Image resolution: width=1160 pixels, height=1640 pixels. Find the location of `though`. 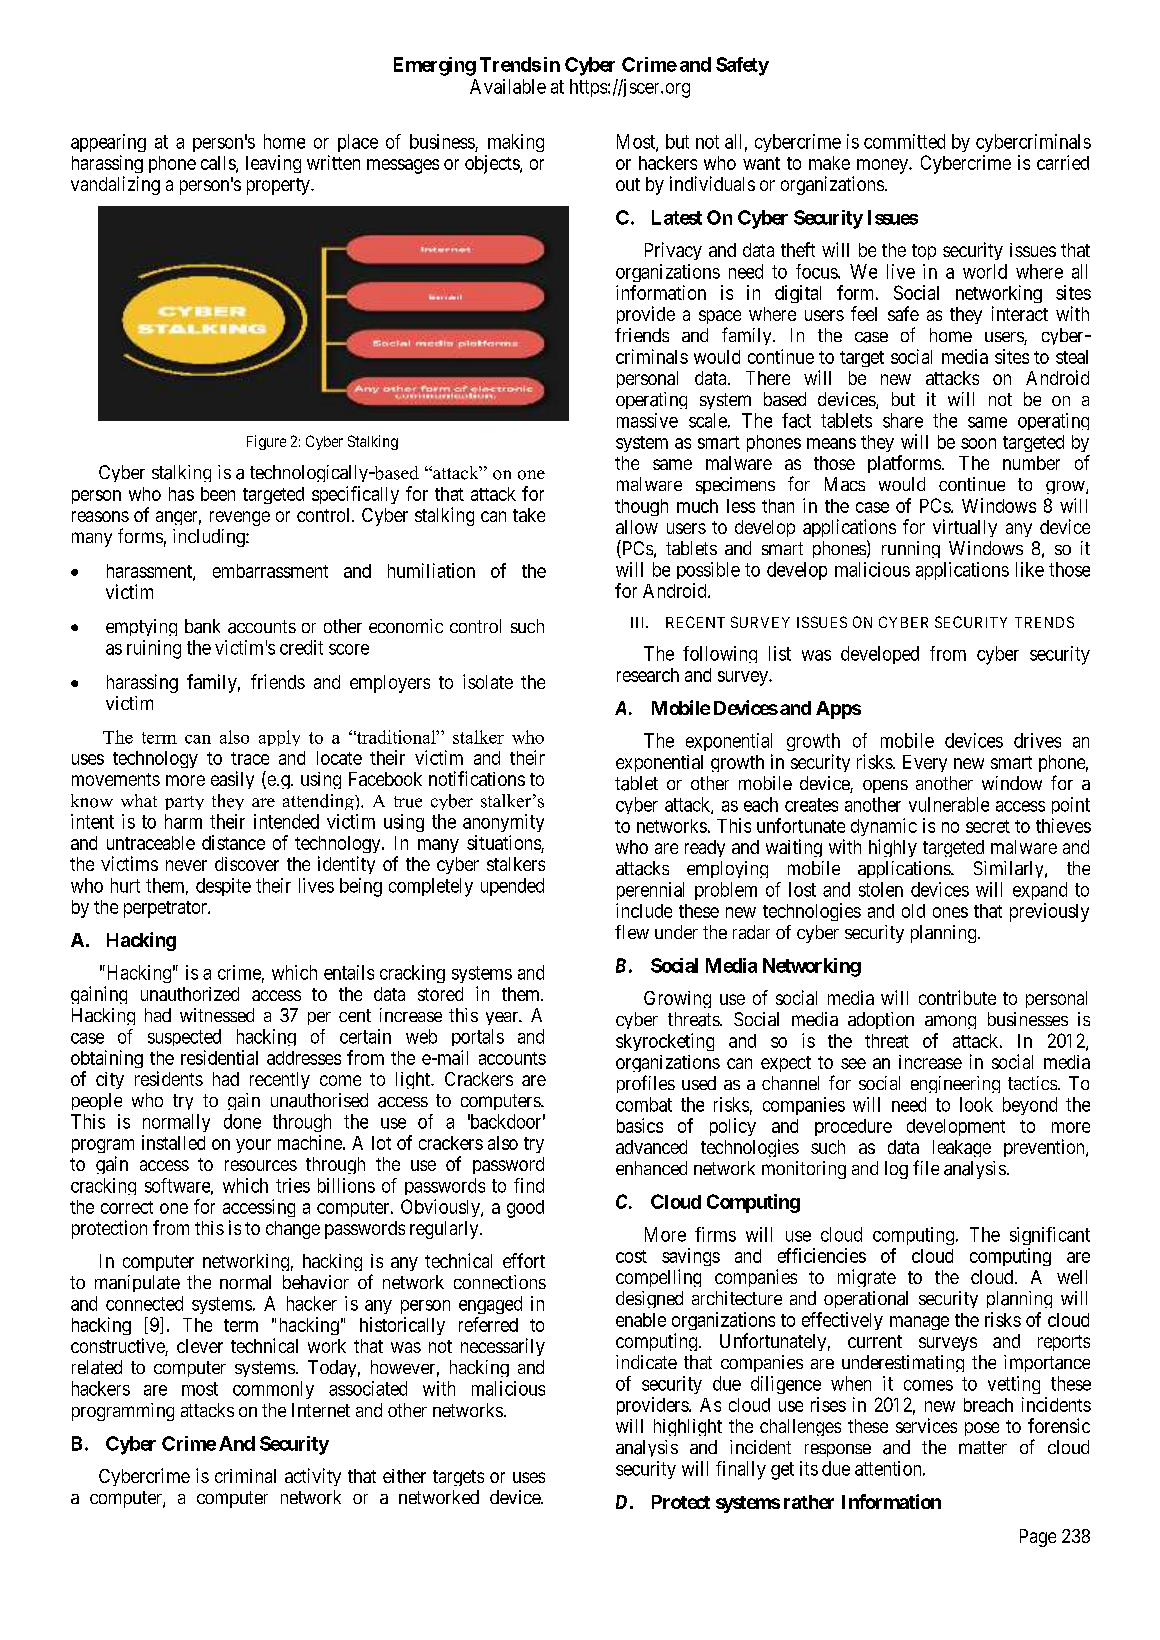

though is located at coordinates (641, 507).
